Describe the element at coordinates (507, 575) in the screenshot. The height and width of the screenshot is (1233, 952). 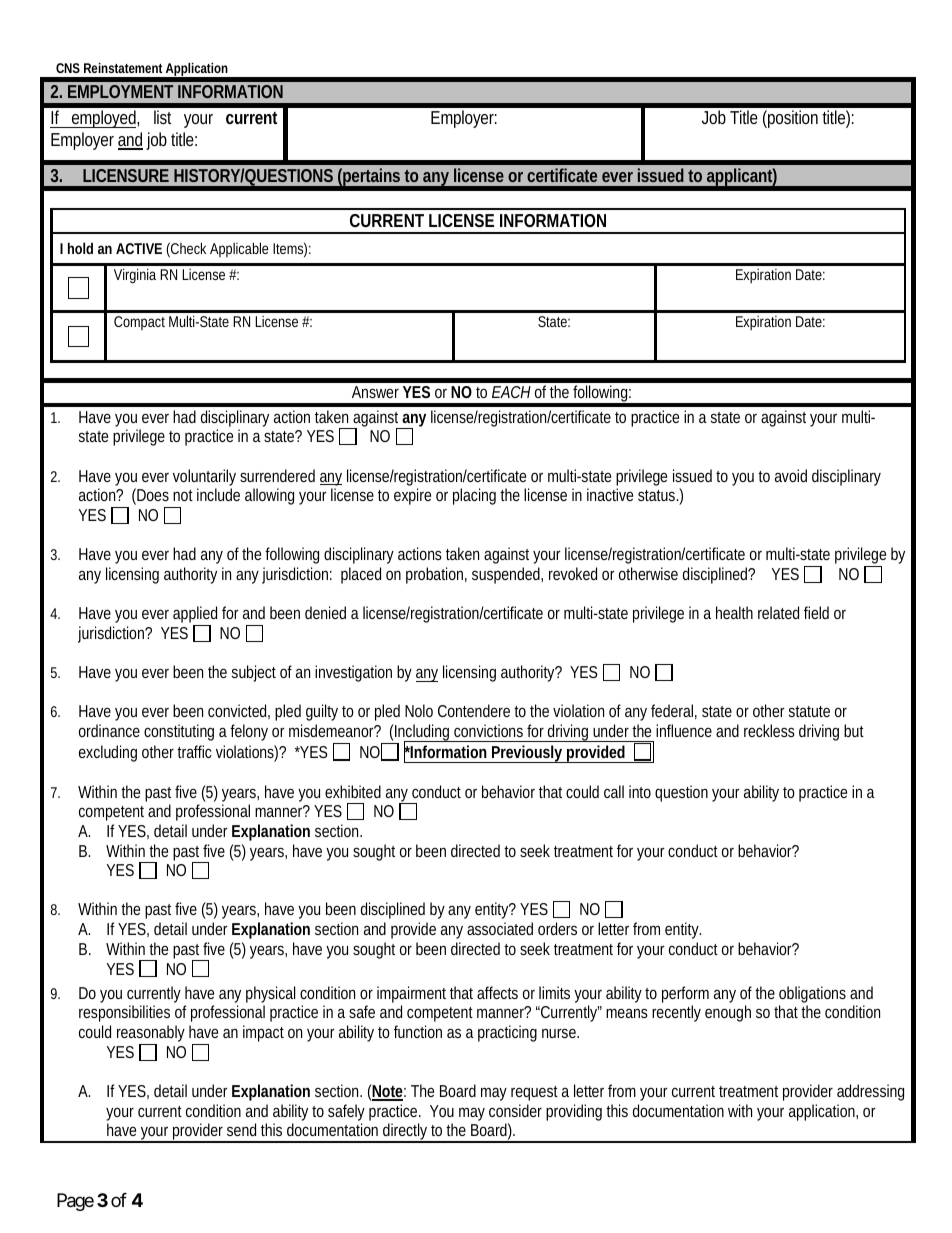
I see `suspended` at that location.
